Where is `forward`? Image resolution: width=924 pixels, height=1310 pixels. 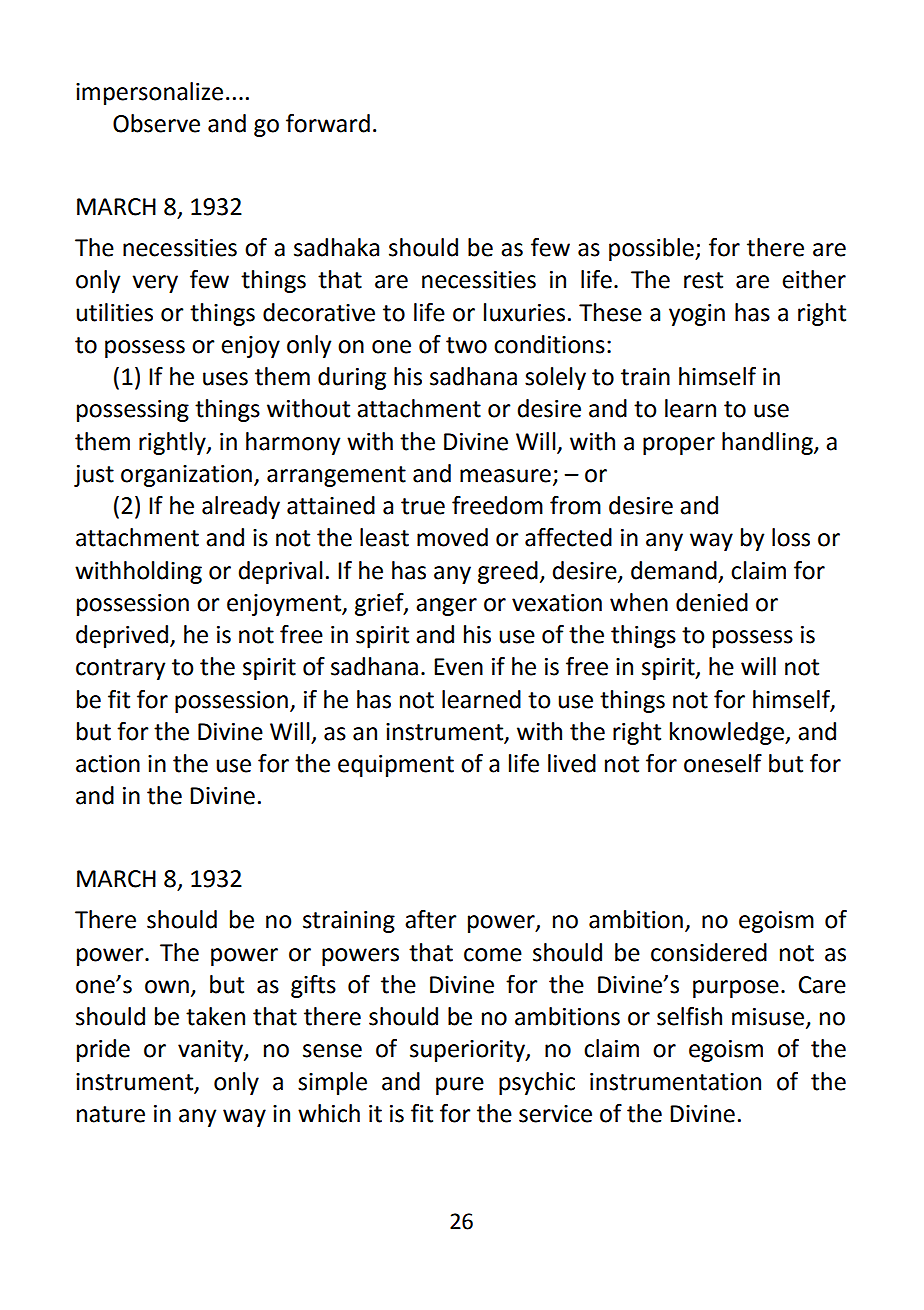 forward is located at coordinates (328, 123).
